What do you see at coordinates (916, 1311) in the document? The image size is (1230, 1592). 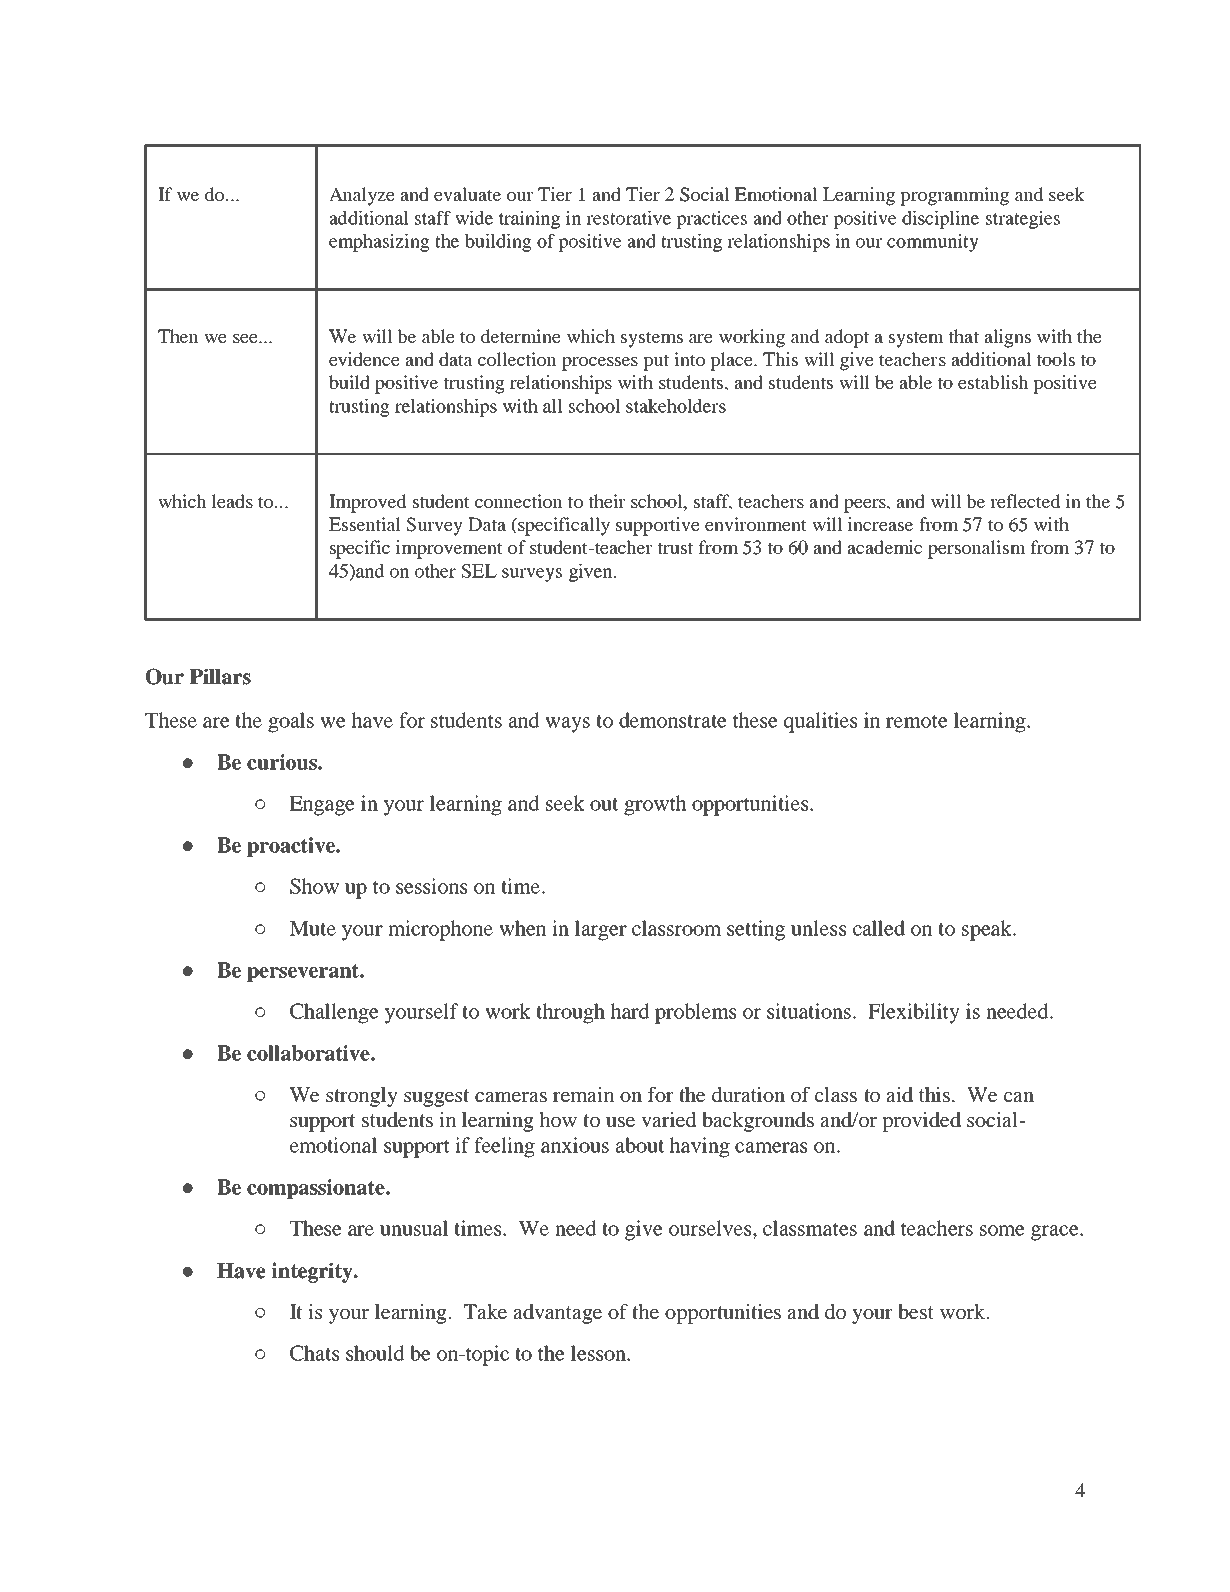 I see `best` at bounding box center [916, 1311].
